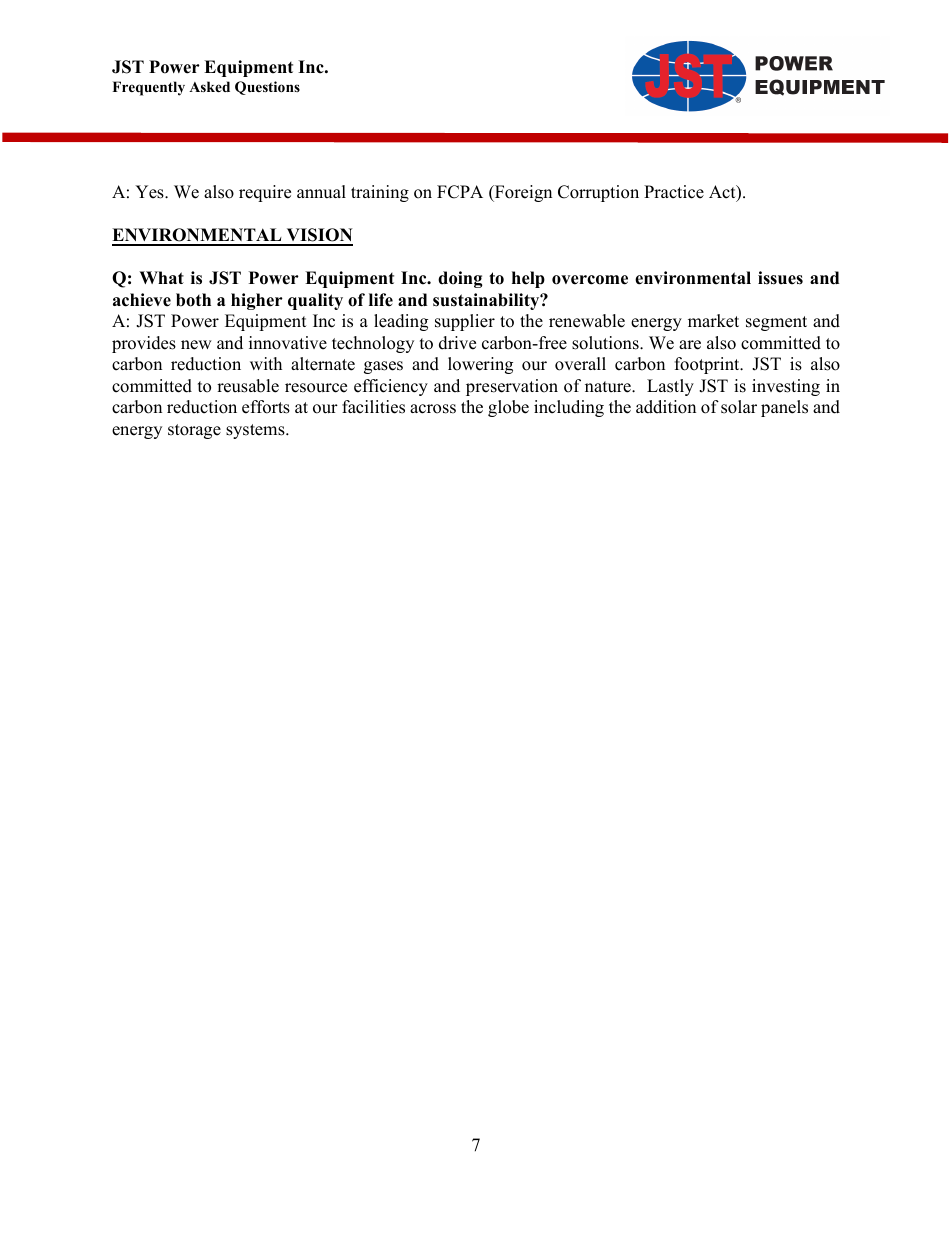  What do you see at coordinates (194, 431) in the screenshot?
I see `storage` at bounding box center [194, 431].
